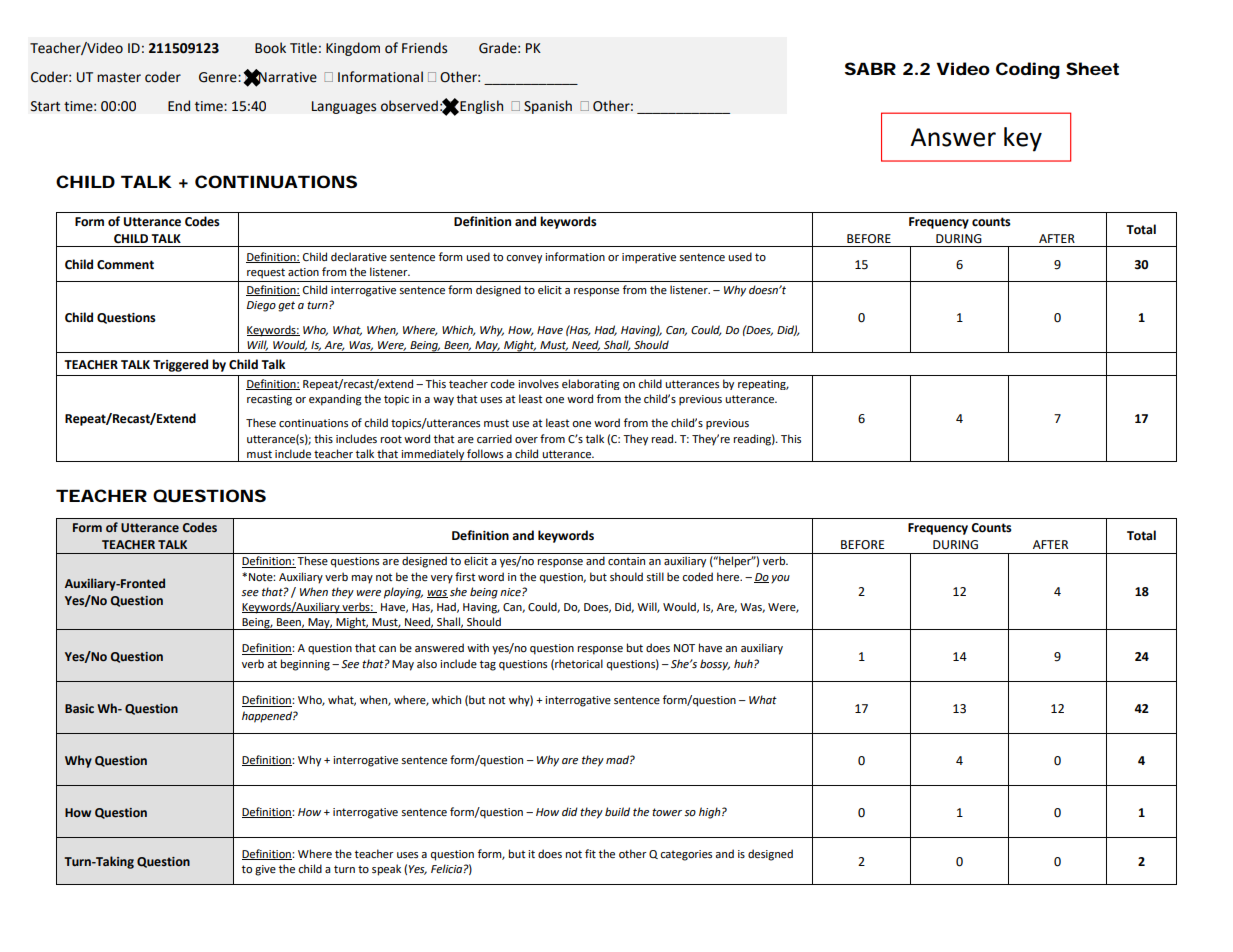 The width and height of the image is (1233, 952). I want to click on you, so click(780, 579).
